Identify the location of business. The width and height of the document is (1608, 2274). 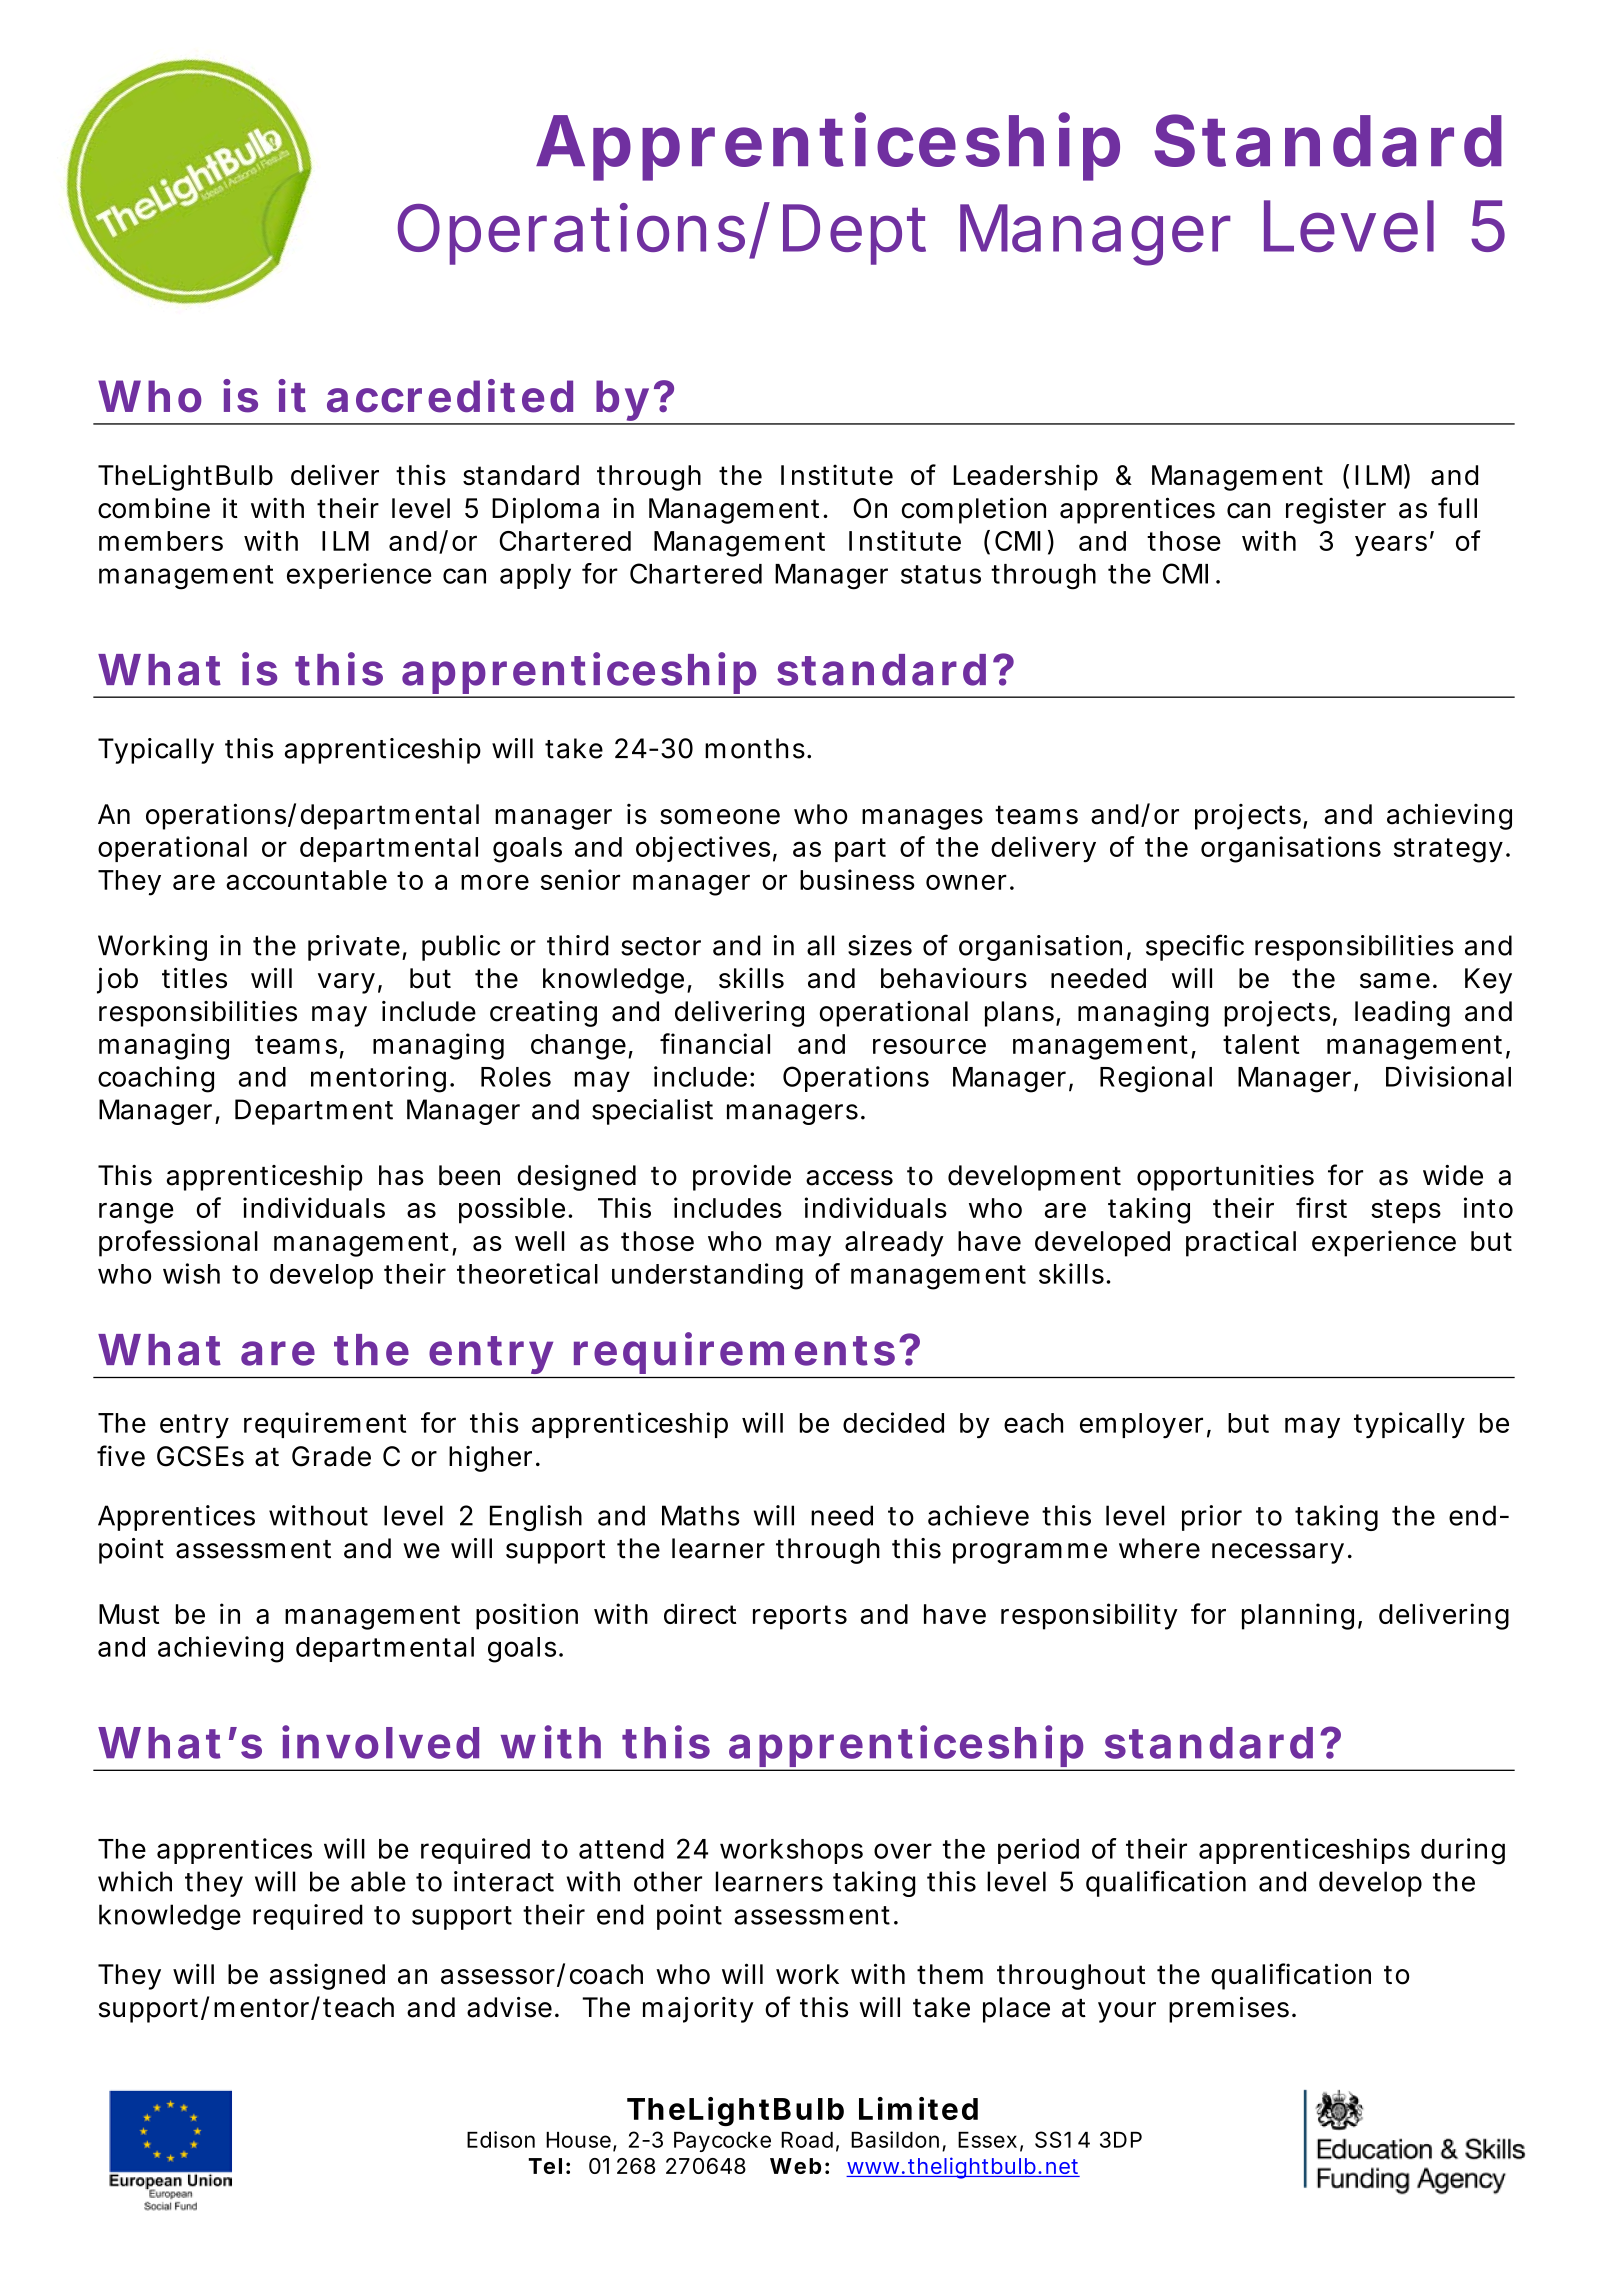
(857, 879).
